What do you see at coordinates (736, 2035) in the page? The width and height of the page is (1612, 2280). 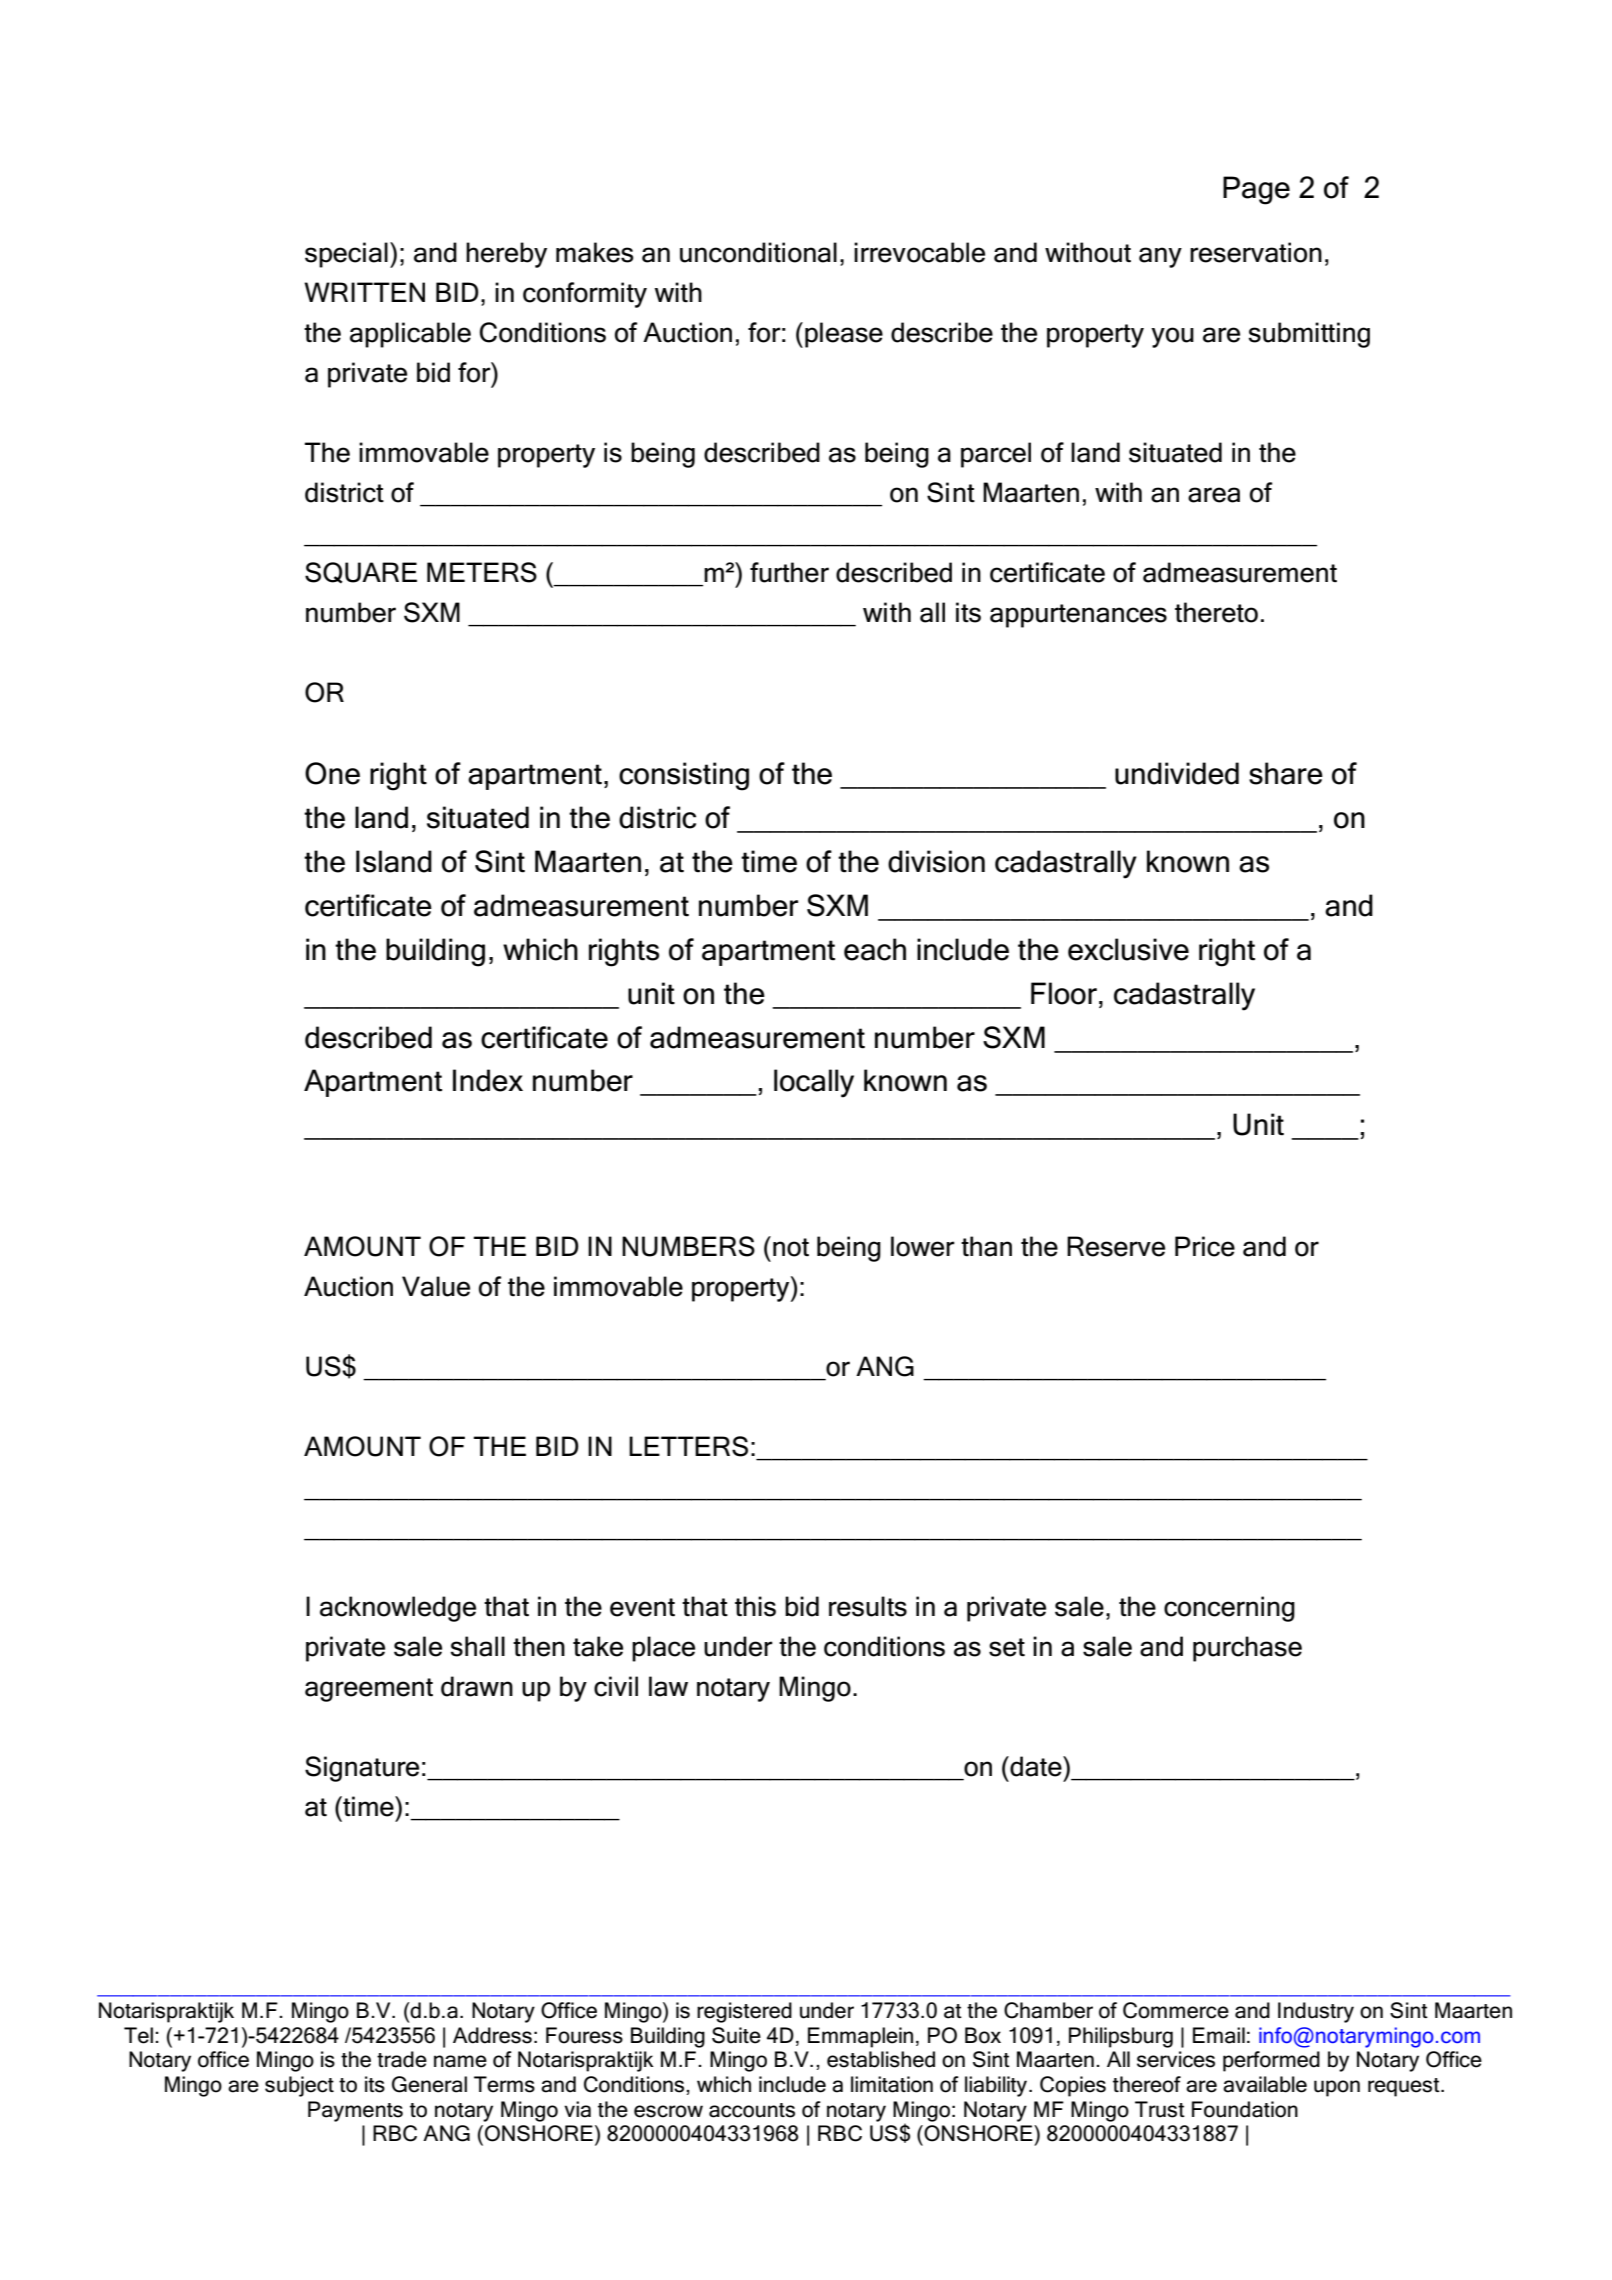 I see `Suite` at bounding box center [736, 2035].
